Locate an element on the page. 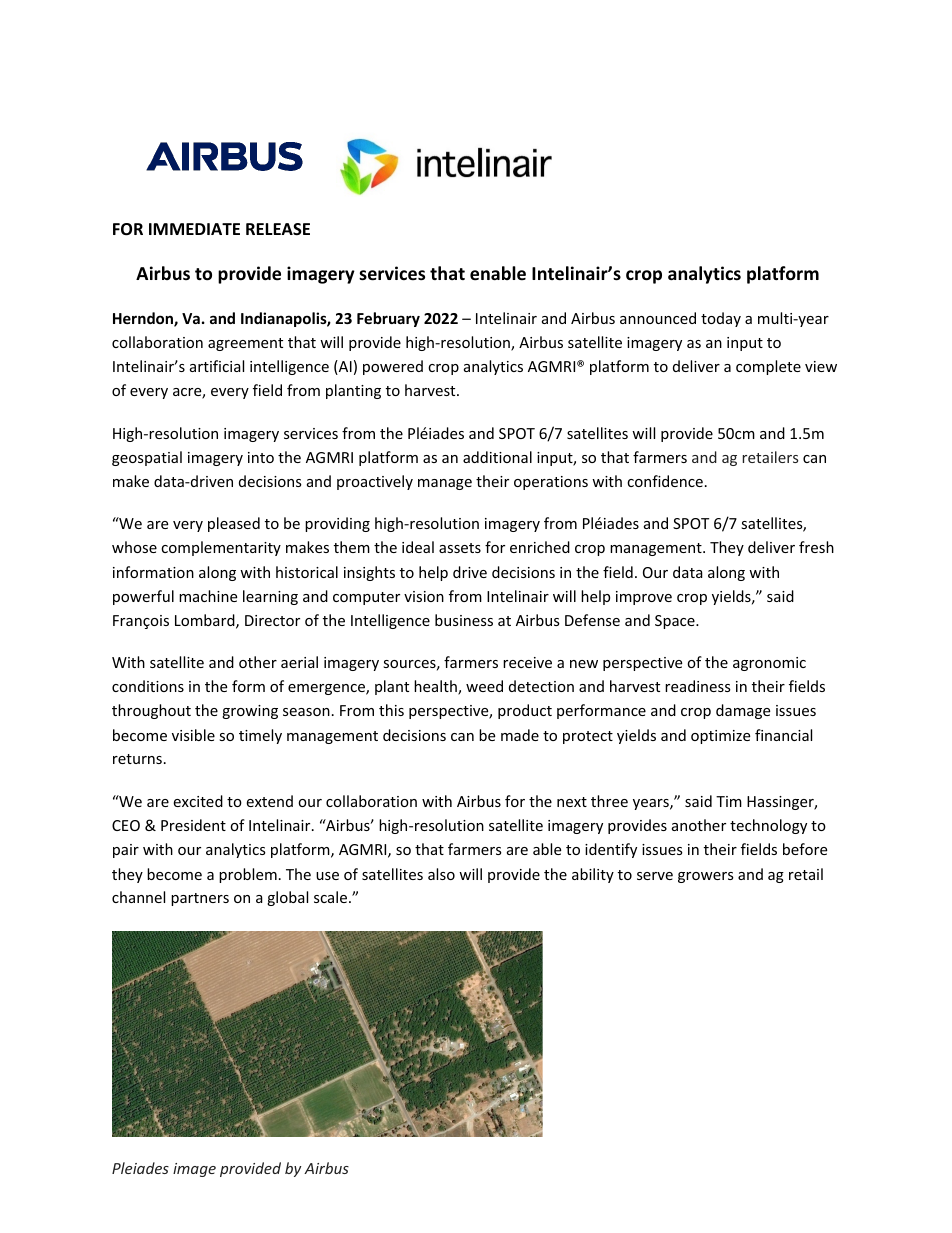 This page has width=952, height=1233. also is located at coordinates (441, 874).
